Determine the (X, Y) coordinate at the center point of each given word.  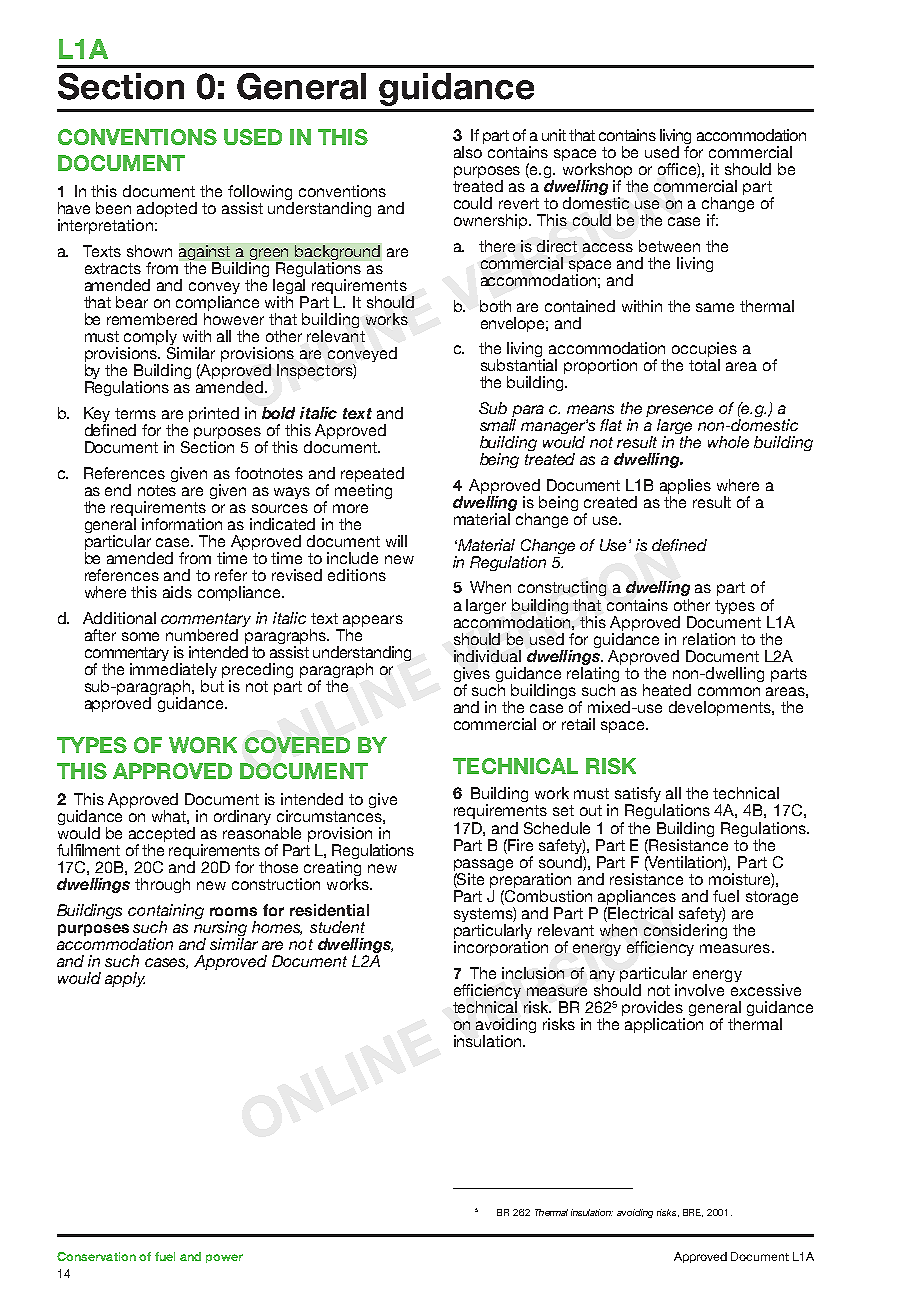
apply (125, 979)
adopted (167, 209)
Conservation (96, 1256)
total (704, 365)
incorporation (501, 948)
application (664, 1025)
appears (372, 622)
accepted (162, 836)
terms (135, 413)
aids (177, 592)
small (498, 425)
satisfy (639, 796)
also (468, 152)
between (669, 246)
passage (483, 866)
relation (709, 639)
